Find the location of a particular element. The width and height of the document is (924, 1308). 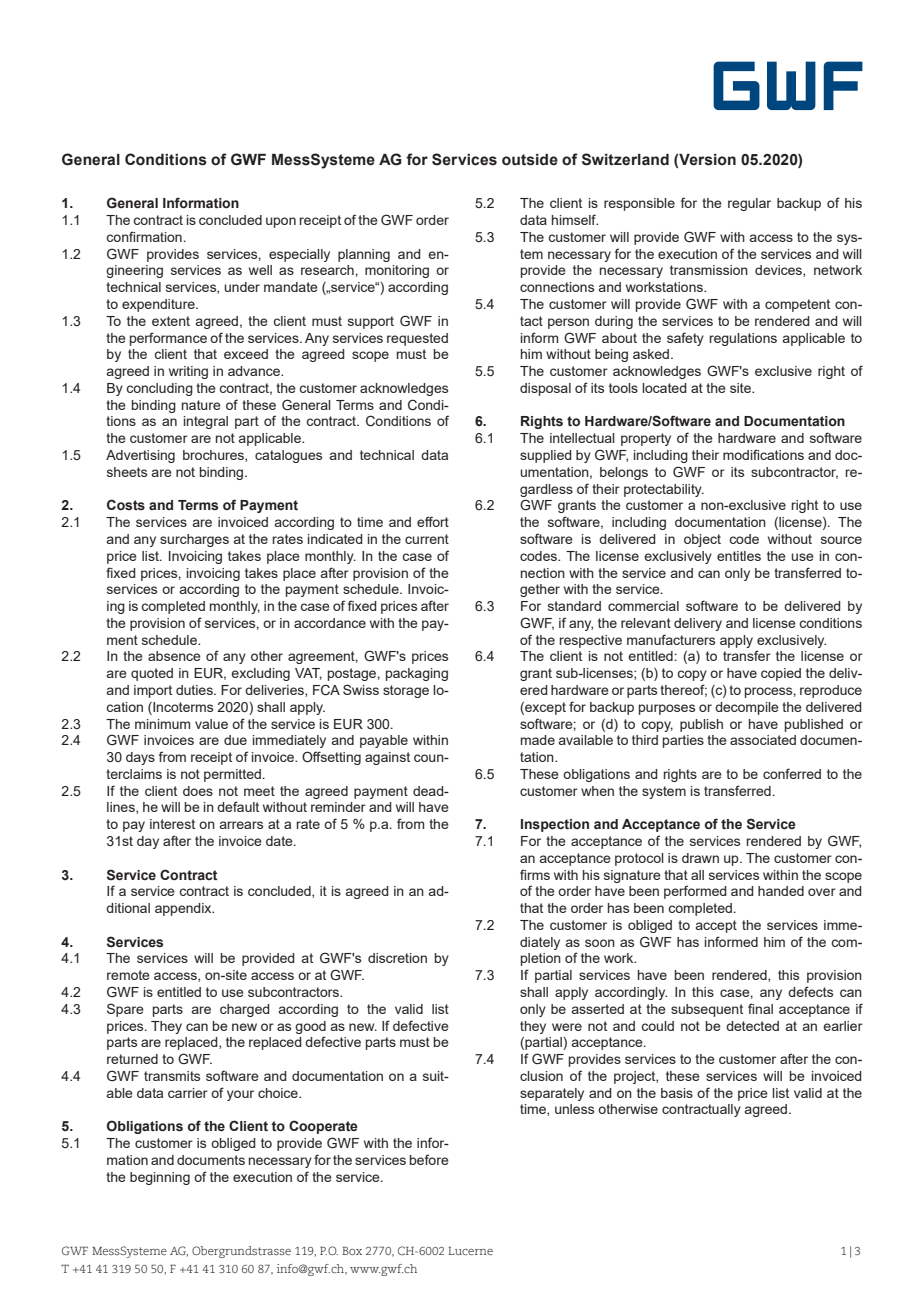

beginning is located at coordinates (160, 1178).
